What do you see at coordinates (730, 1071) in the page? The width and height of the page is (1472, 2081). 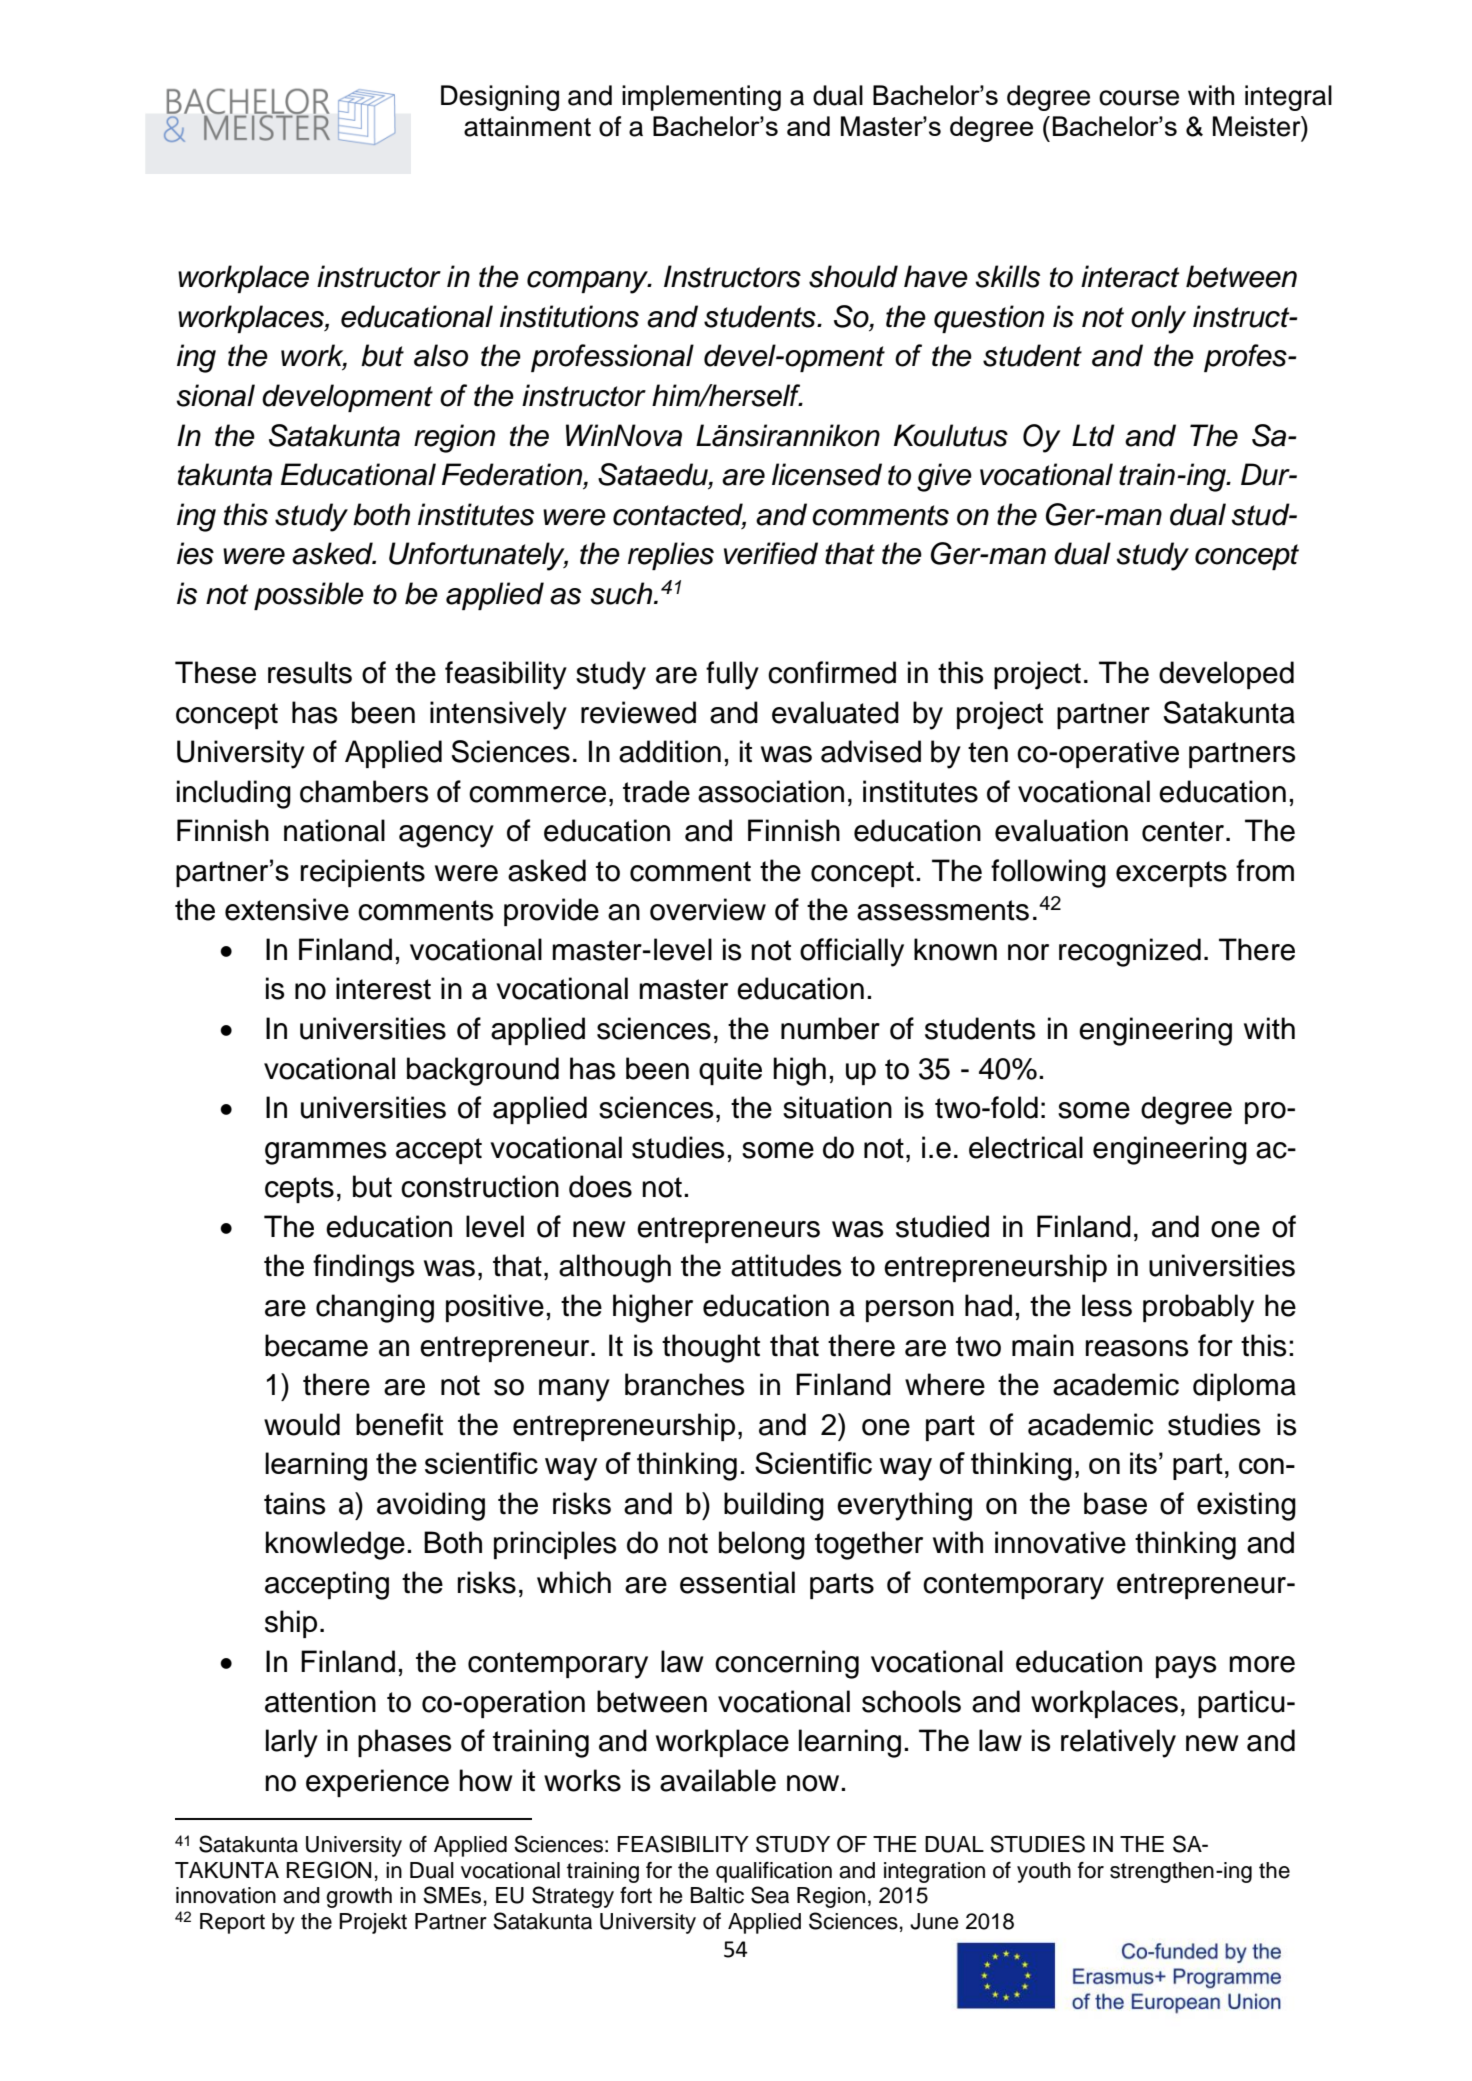 I see `quite` at bounding box center [730, 1071].
